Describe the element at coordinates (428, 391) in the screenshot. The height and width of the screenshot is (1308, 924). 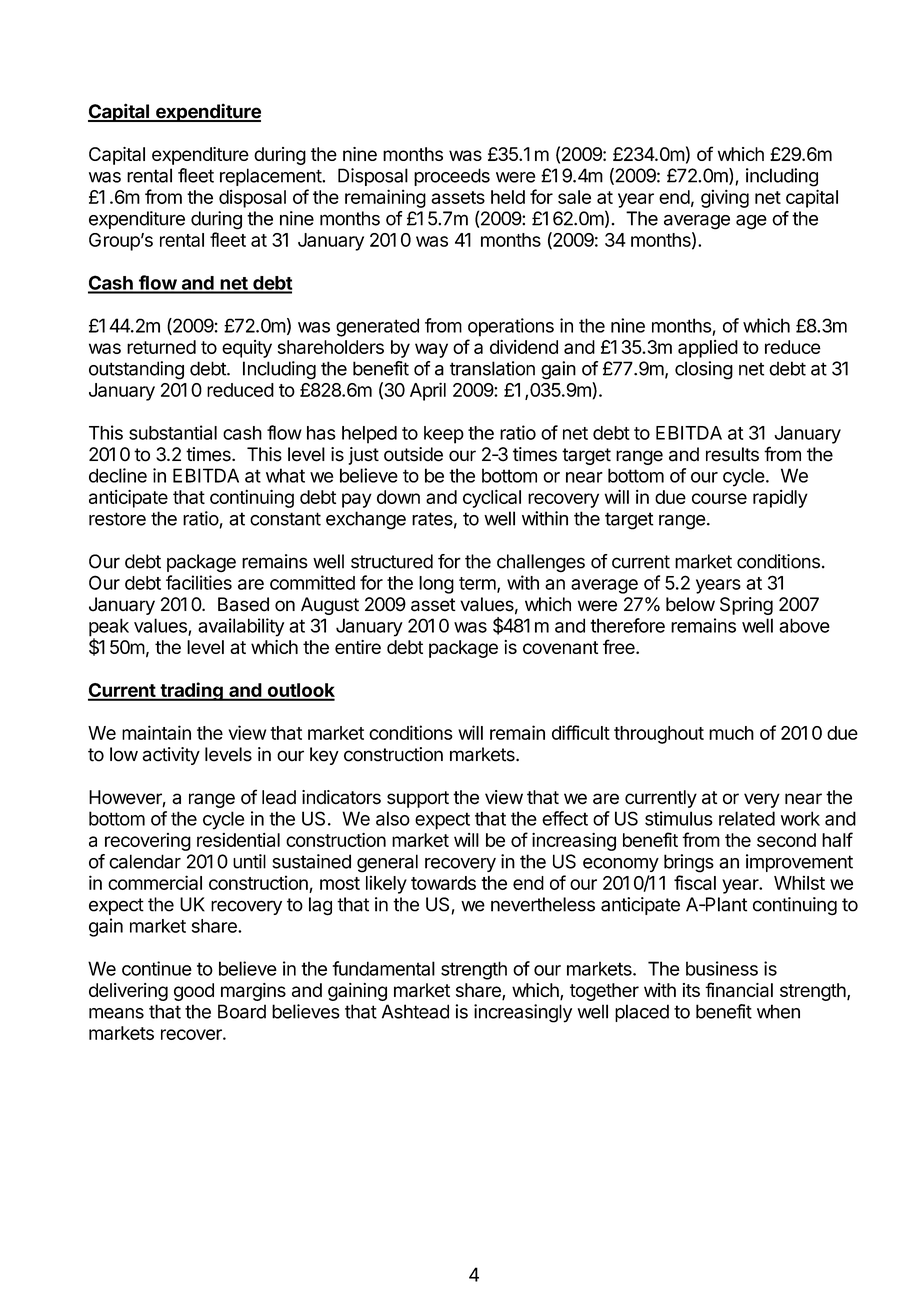
I see `April` at that location.
